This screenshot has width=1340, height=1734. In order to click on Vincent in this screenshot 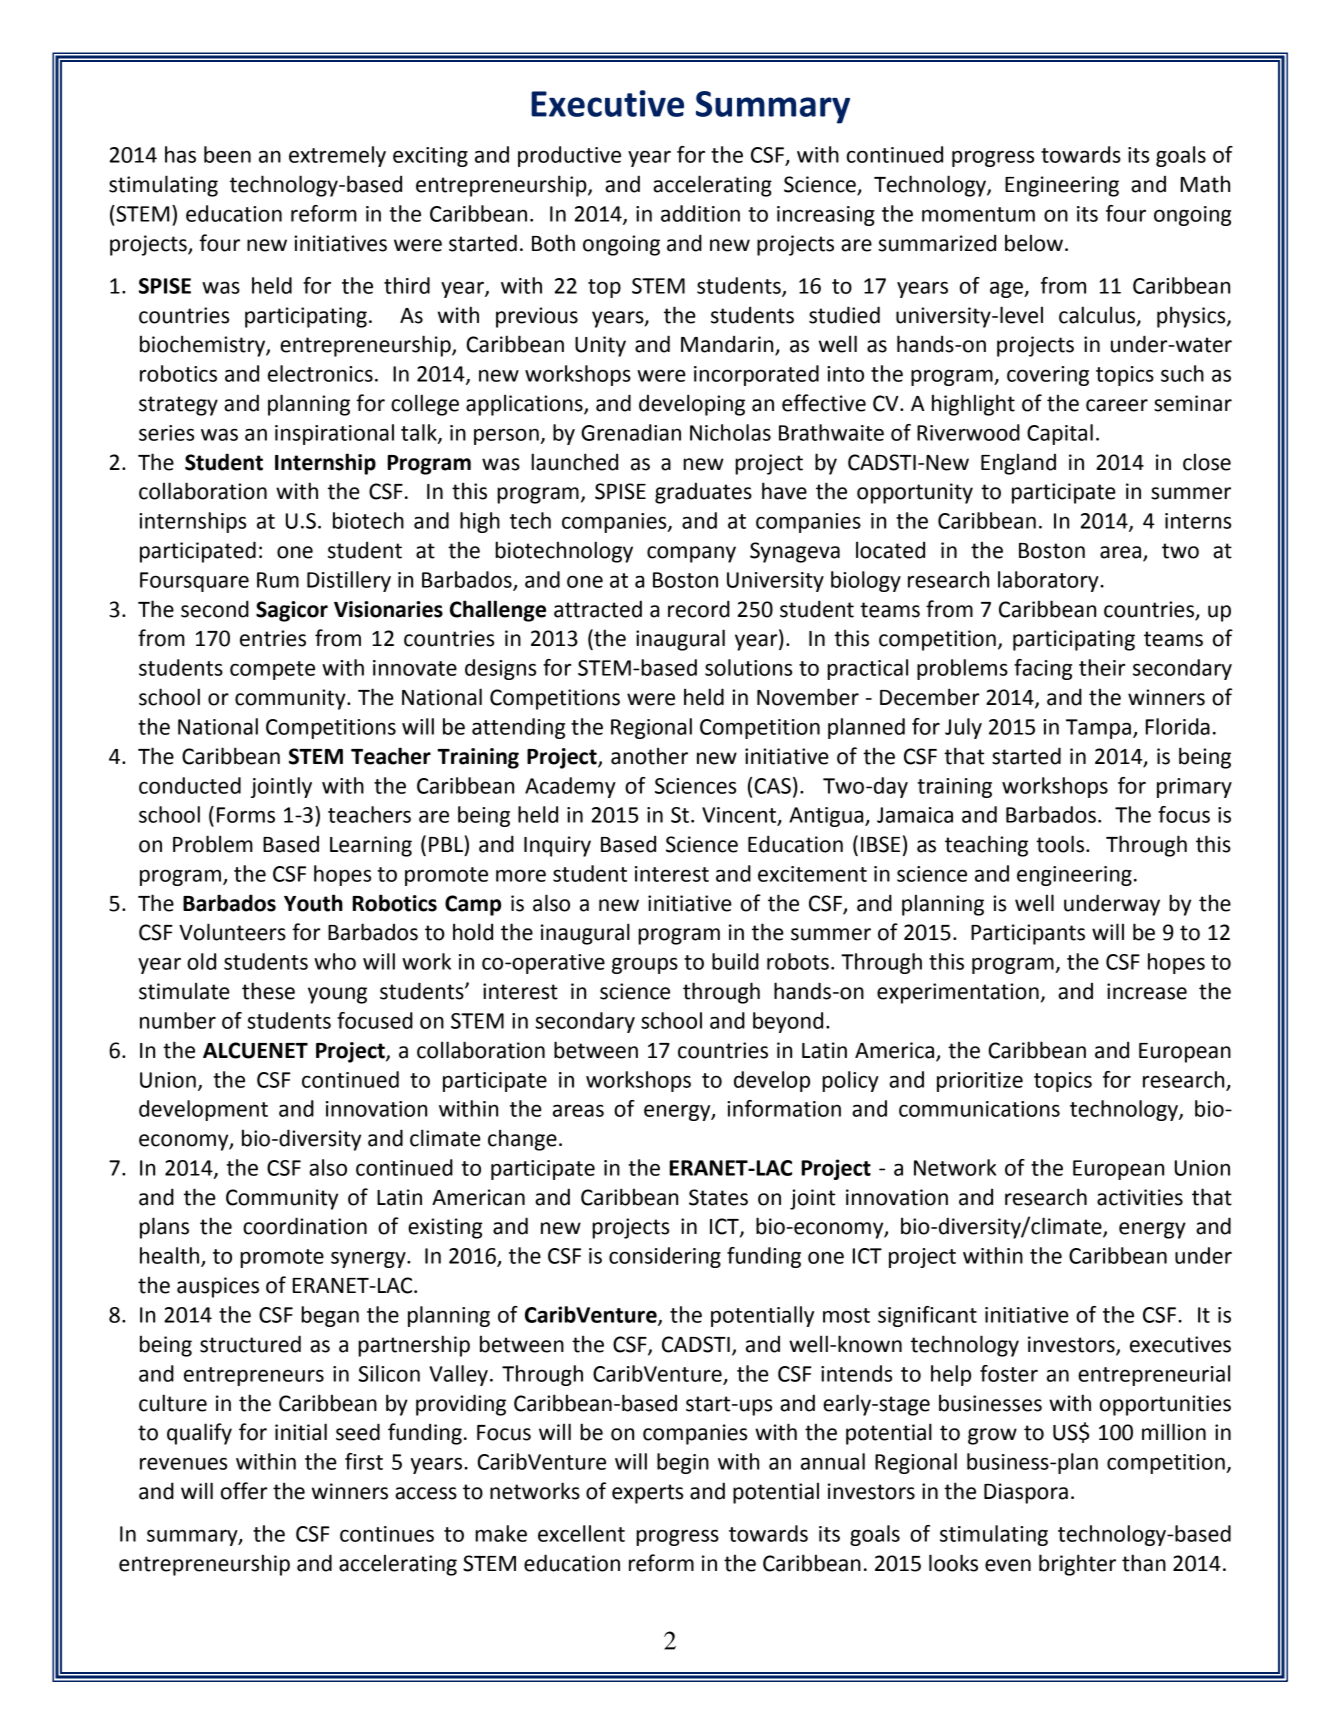, I will do `click(740, 816)`.
